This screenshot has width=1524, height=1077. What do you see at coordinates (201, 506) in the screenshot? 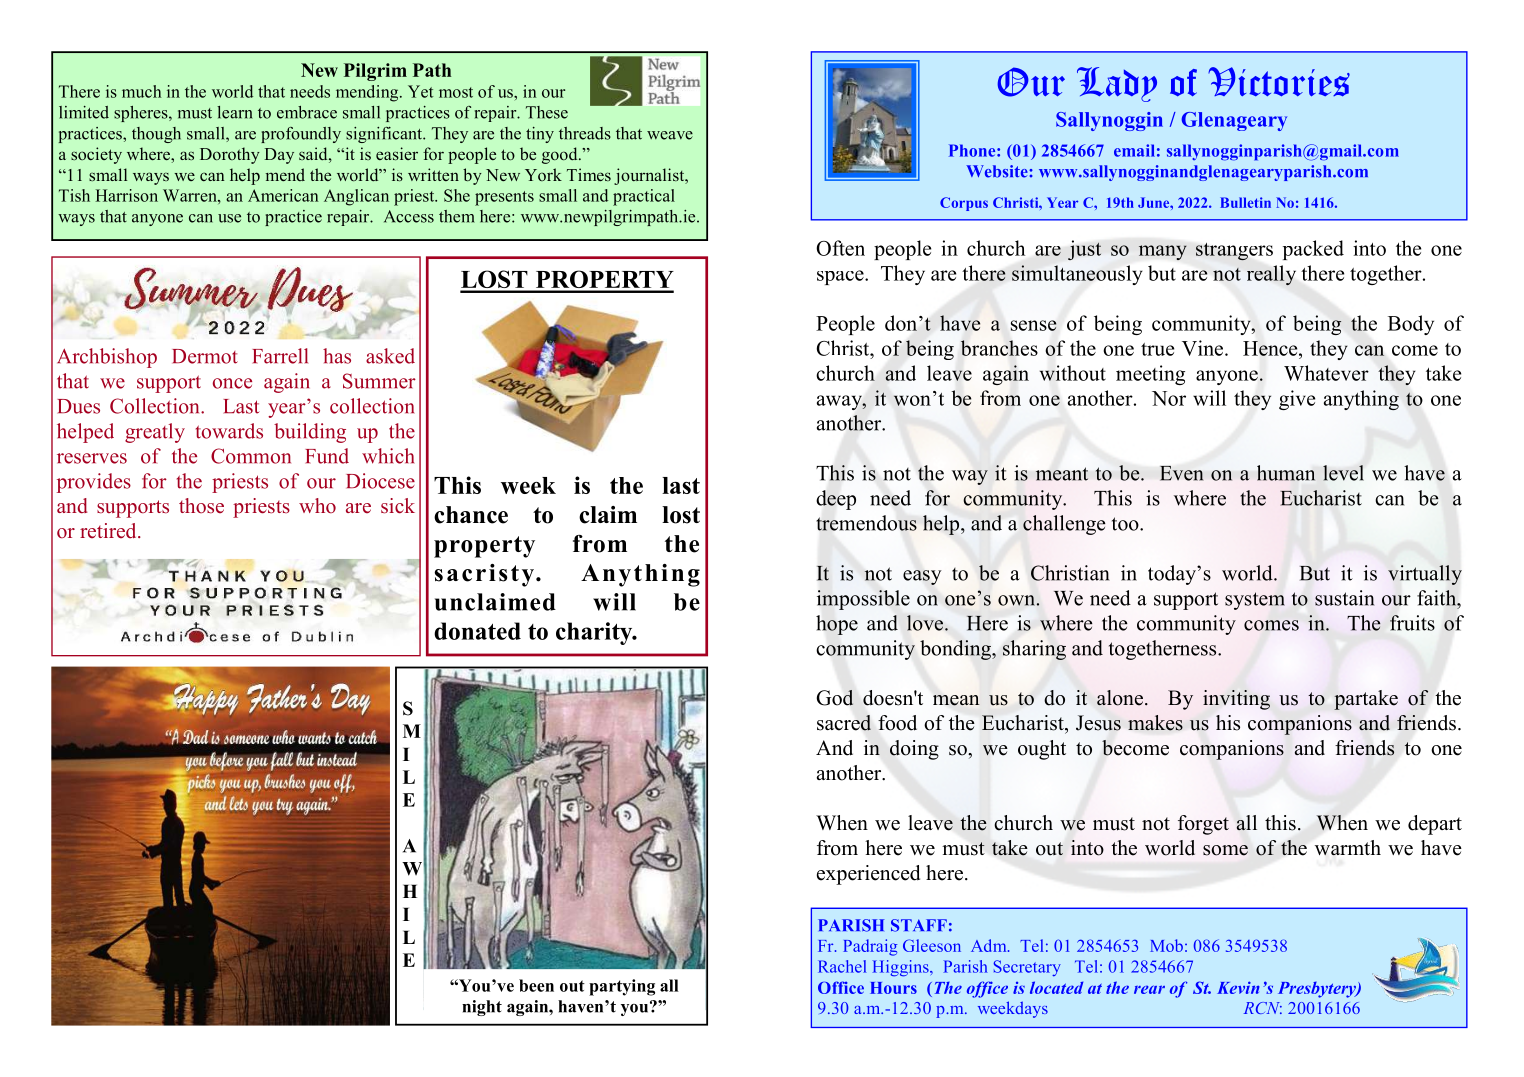
I see `those` at bounding box center [201, 506].
